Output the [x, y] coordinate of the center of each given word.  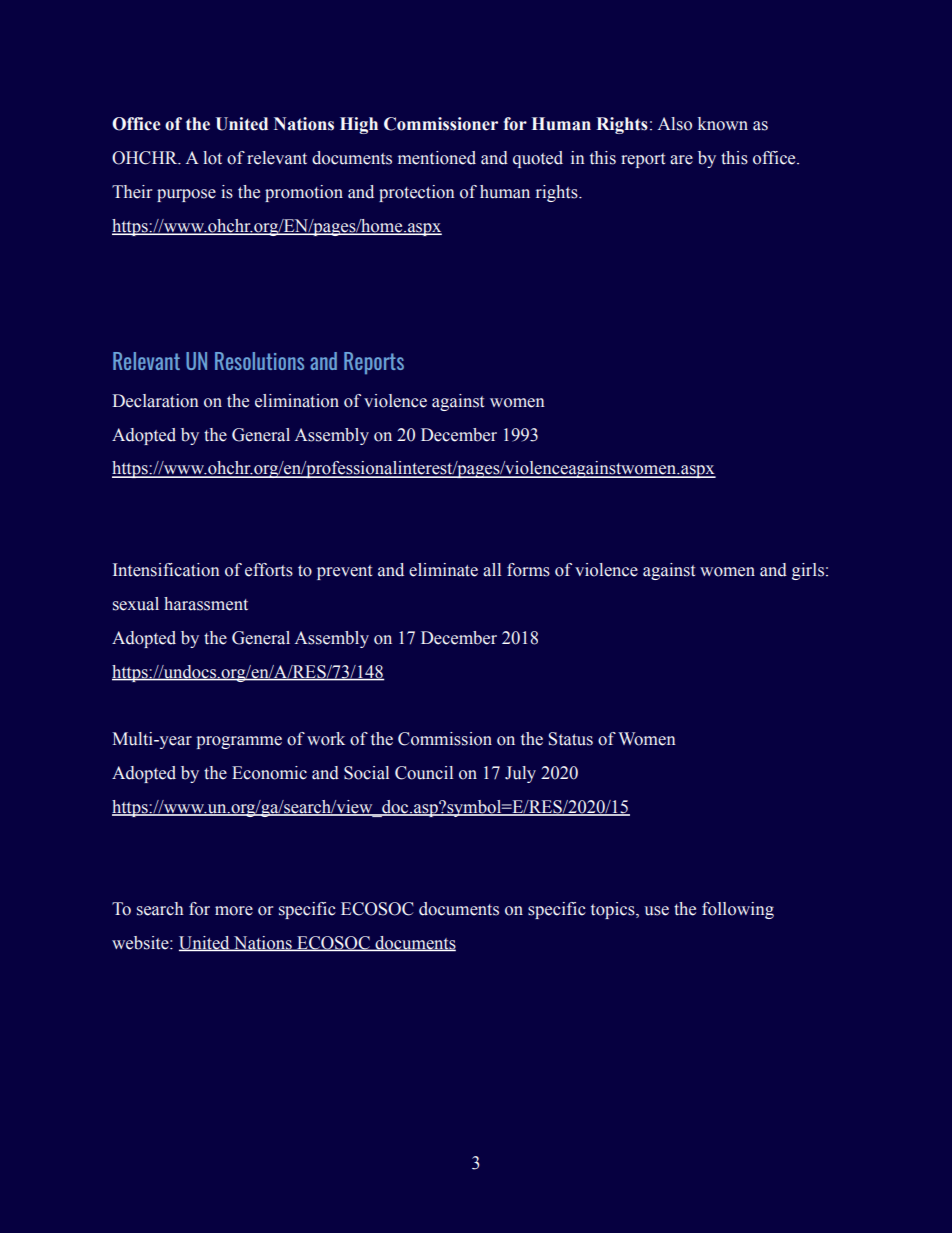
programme [239, 742]
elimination [297, 401]
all [492, 570]
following [738, 910]
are [681, 160]
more [234, 911]
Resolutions [259, 361]
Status [570, 739]
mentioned [437, 158]
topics [614, 910]
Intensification [166, 570]
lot [212, 158]
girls [808, 571]
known [723, 124]
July [520, 774]
